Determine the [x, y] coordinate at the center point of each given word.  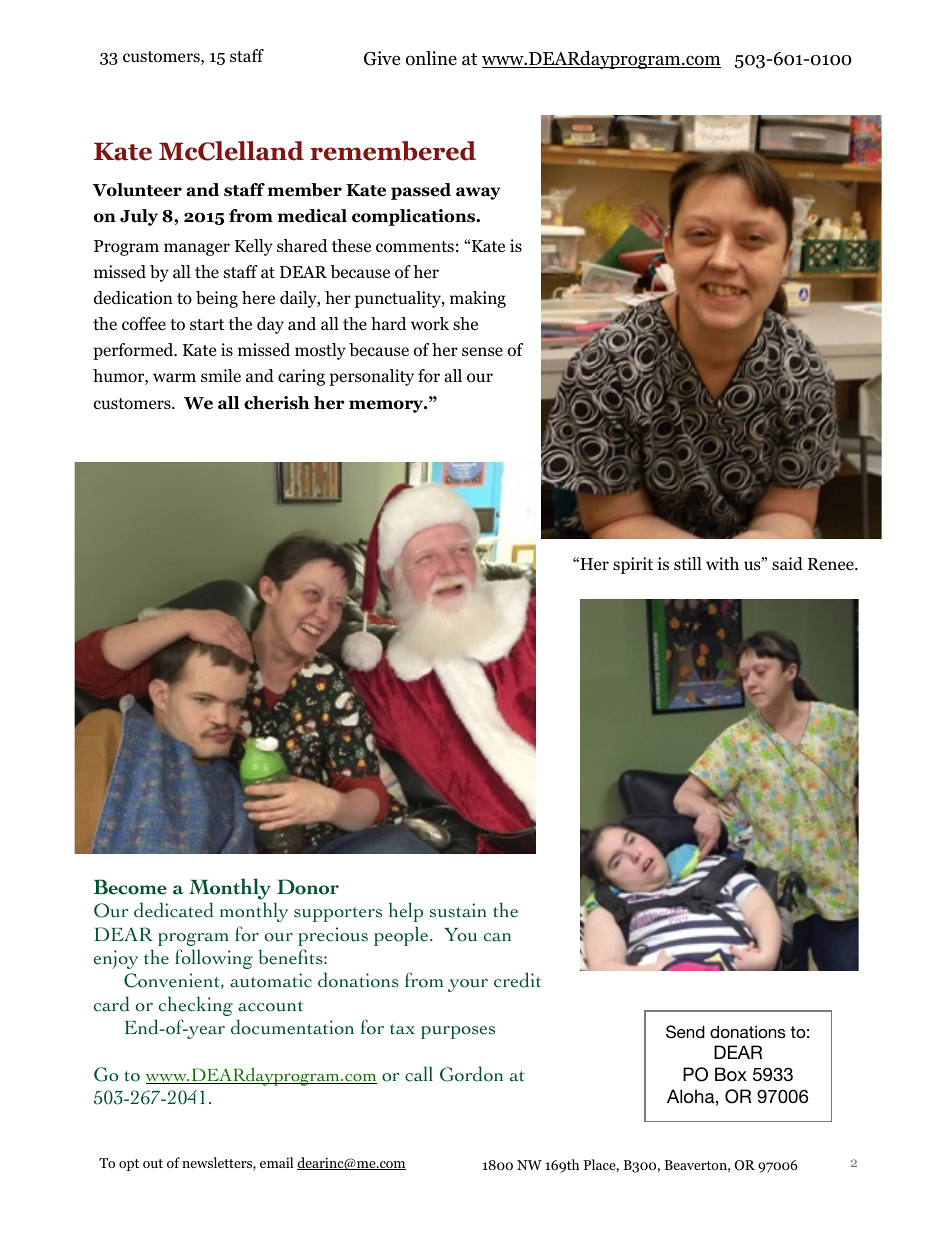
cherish [277, 403]
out [153, 1163]
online [431, 58]
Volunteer [137, 190]
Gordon [471, 1074]
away [478, 193]
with [722, 563]
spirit [633, 565]
